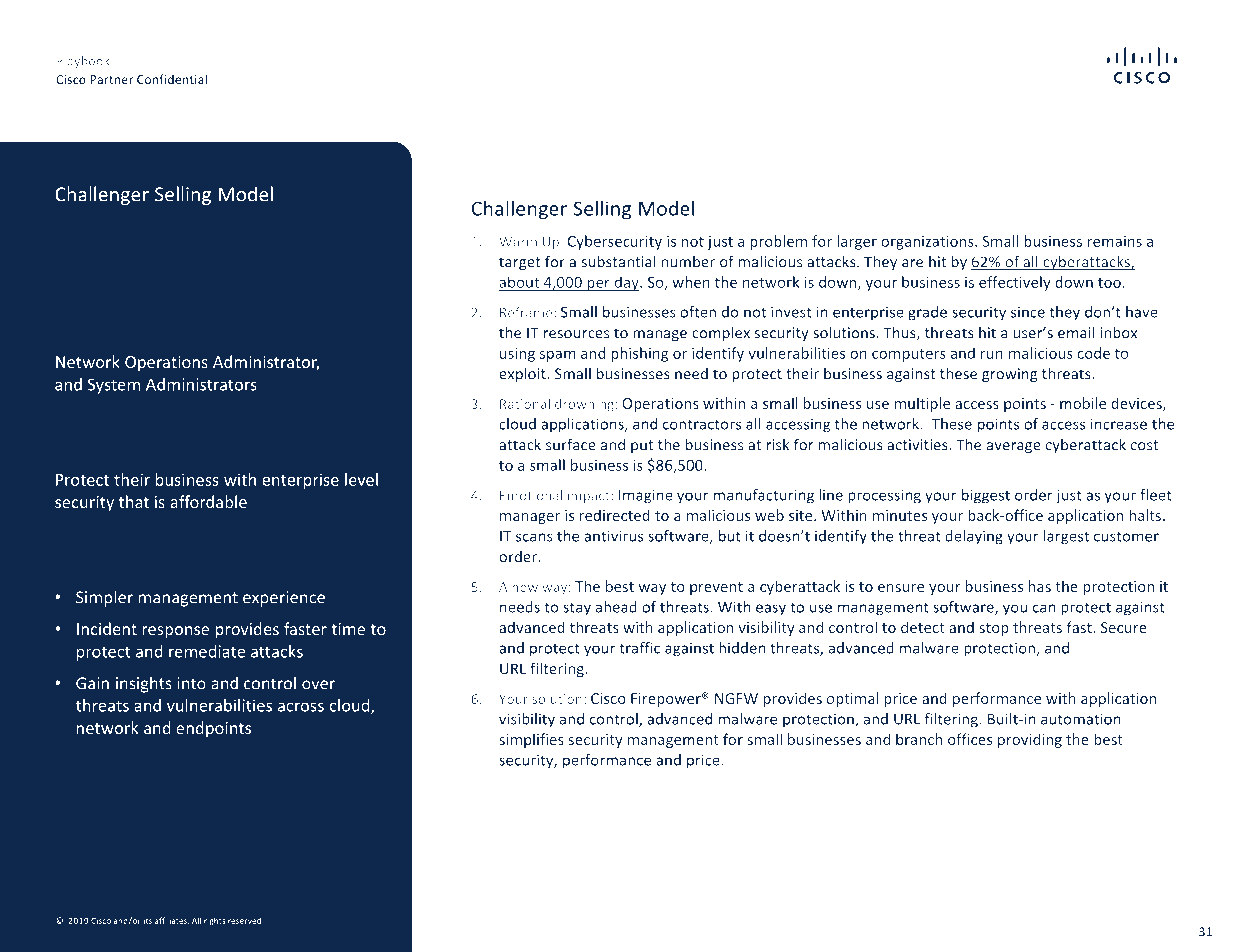 The image size is (1233, 952). What do you see at coordinates (616, 607) in the page?
I see `ahead` at bounding box center [616, 607].
